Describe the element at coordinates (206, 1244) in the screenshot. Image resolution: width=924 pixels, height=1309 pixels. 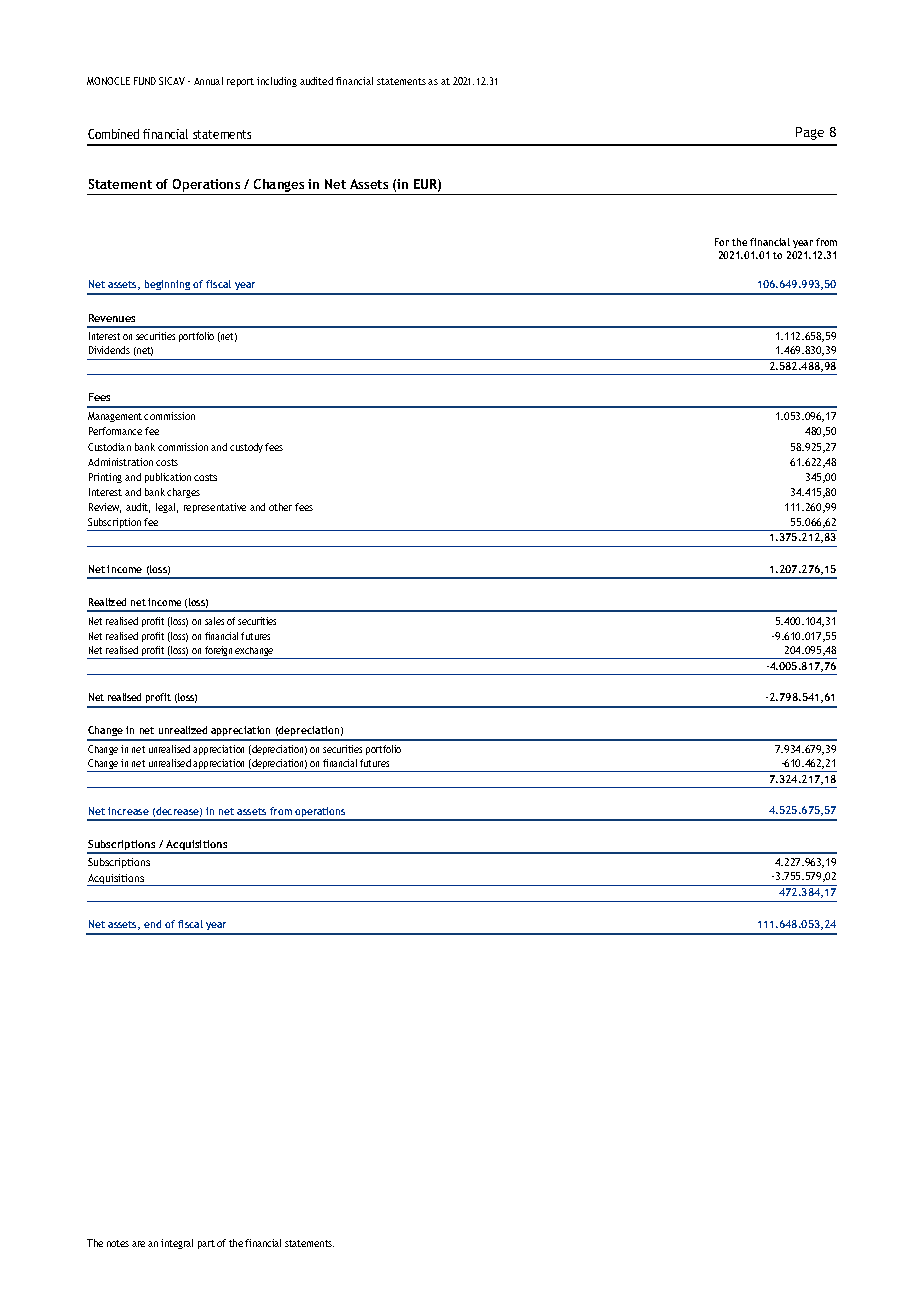
I see `part` at that location.
